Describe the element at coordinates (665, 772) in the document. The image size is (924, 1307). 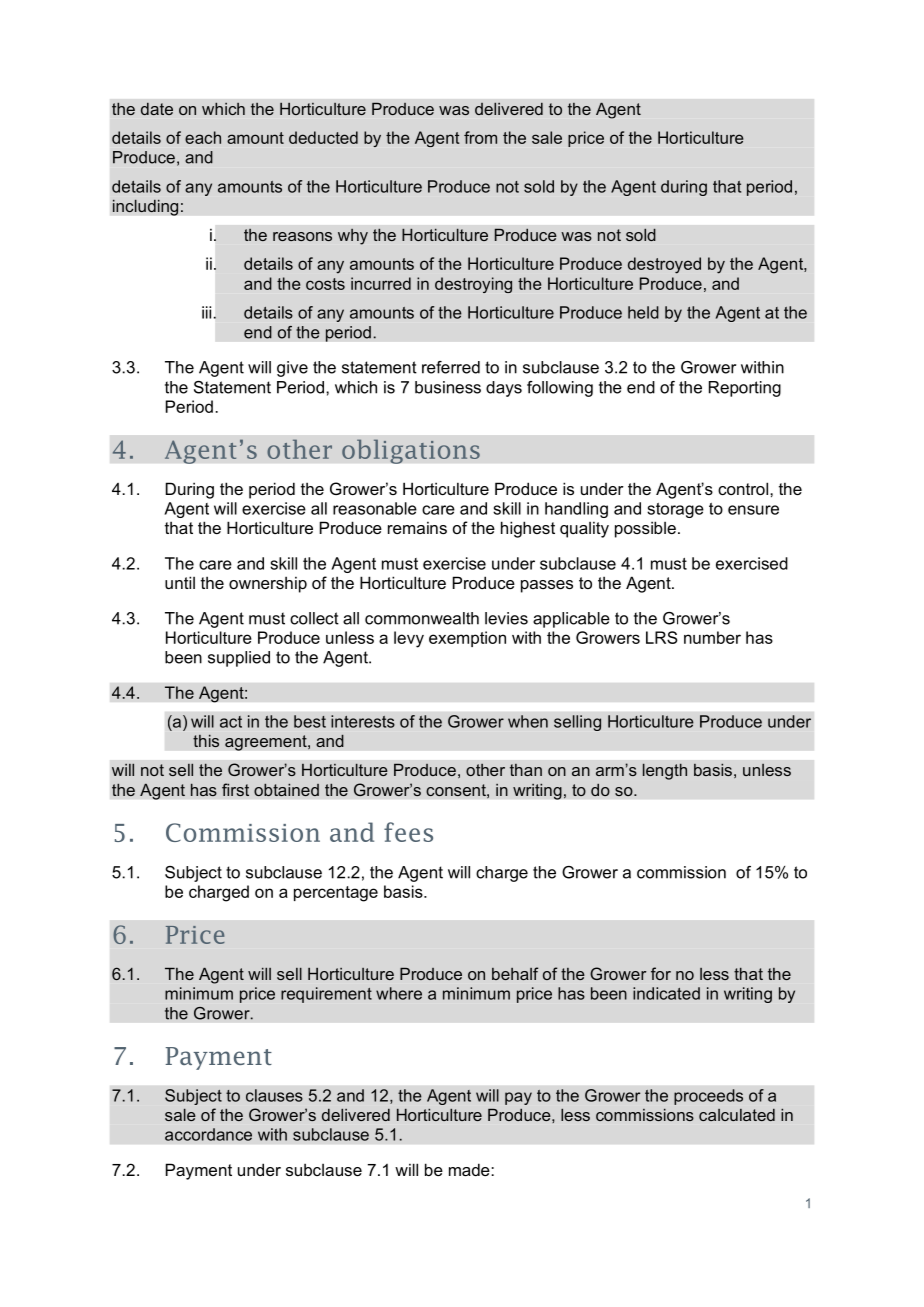
I see `length` at that location.
